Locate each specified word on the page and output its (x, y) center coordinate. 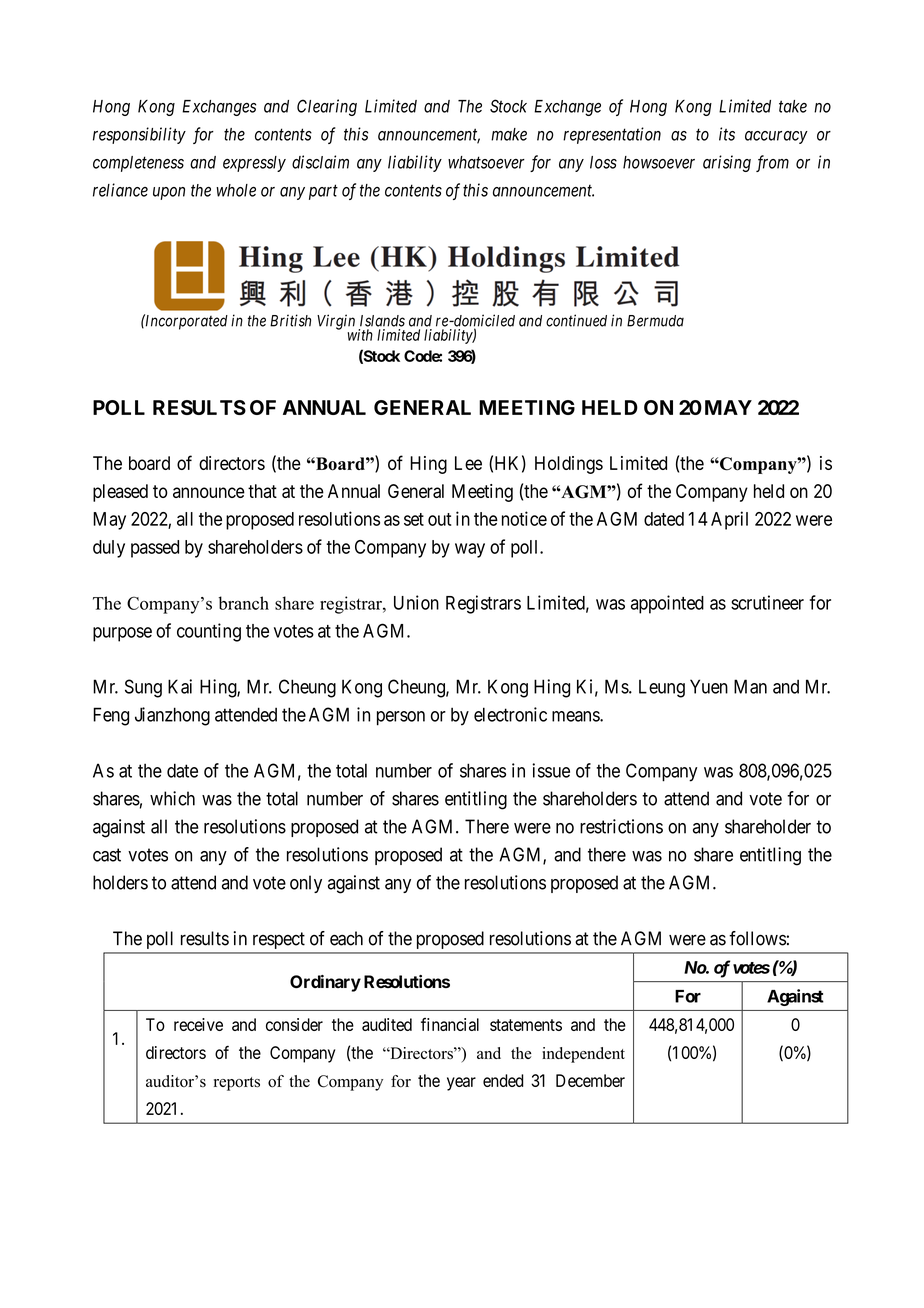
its (727, 134)
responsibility (139, 135)
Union (416, 602)
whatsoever (486, 162)
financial (450, 1024)
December (590, 1080)
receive (198, 1024)
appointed (667, 604)
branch (243, 603)
